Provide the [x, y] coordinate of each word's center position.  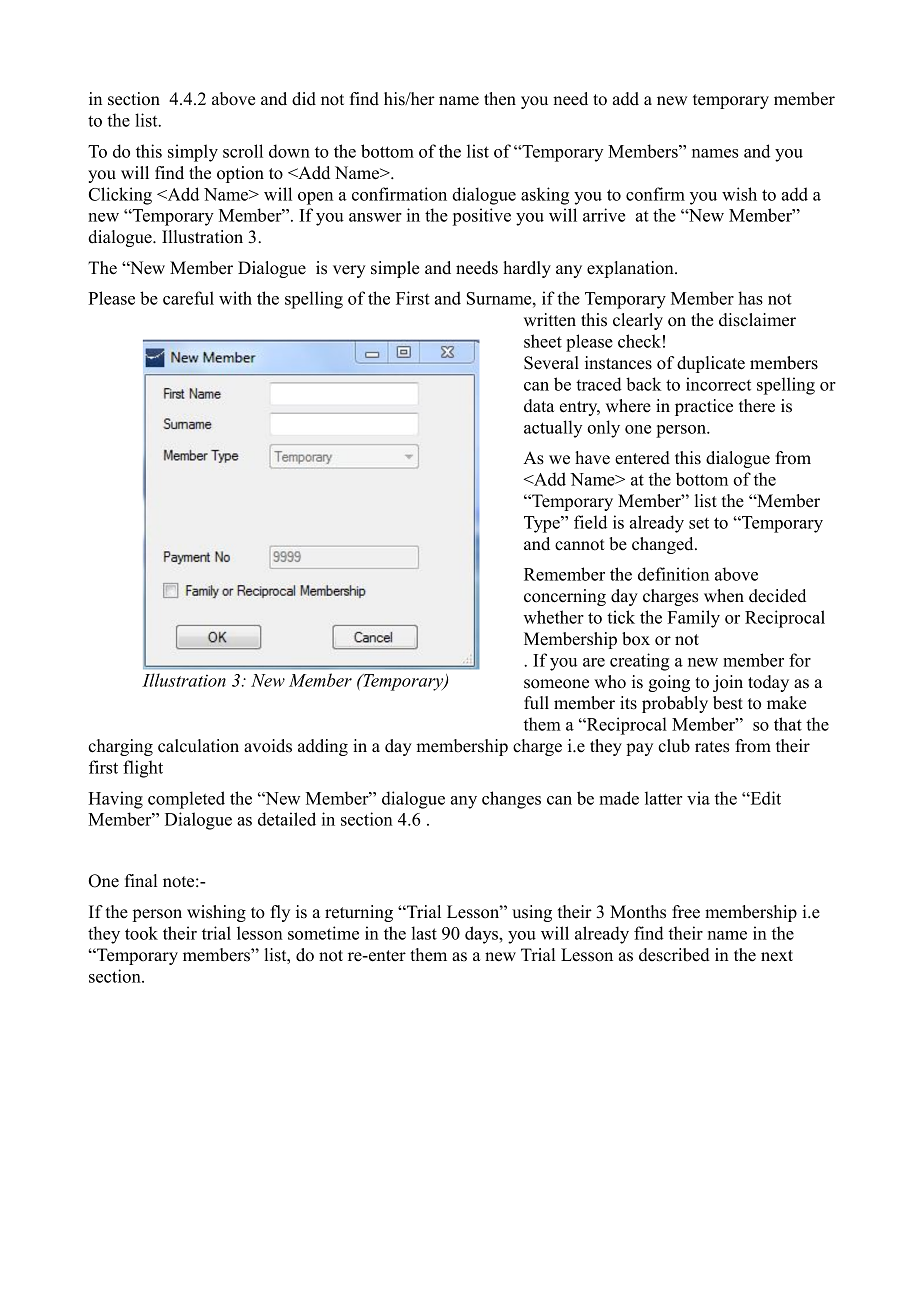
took [141, 933]
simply [193, 153]
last [424, 933]
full [536, 703]
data [539, 406]
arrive [604, 215]
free [686, 912]
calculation [198, 746]
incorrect [718, 384]
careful [188, 298]
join [728, 683]
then [500, 99]
